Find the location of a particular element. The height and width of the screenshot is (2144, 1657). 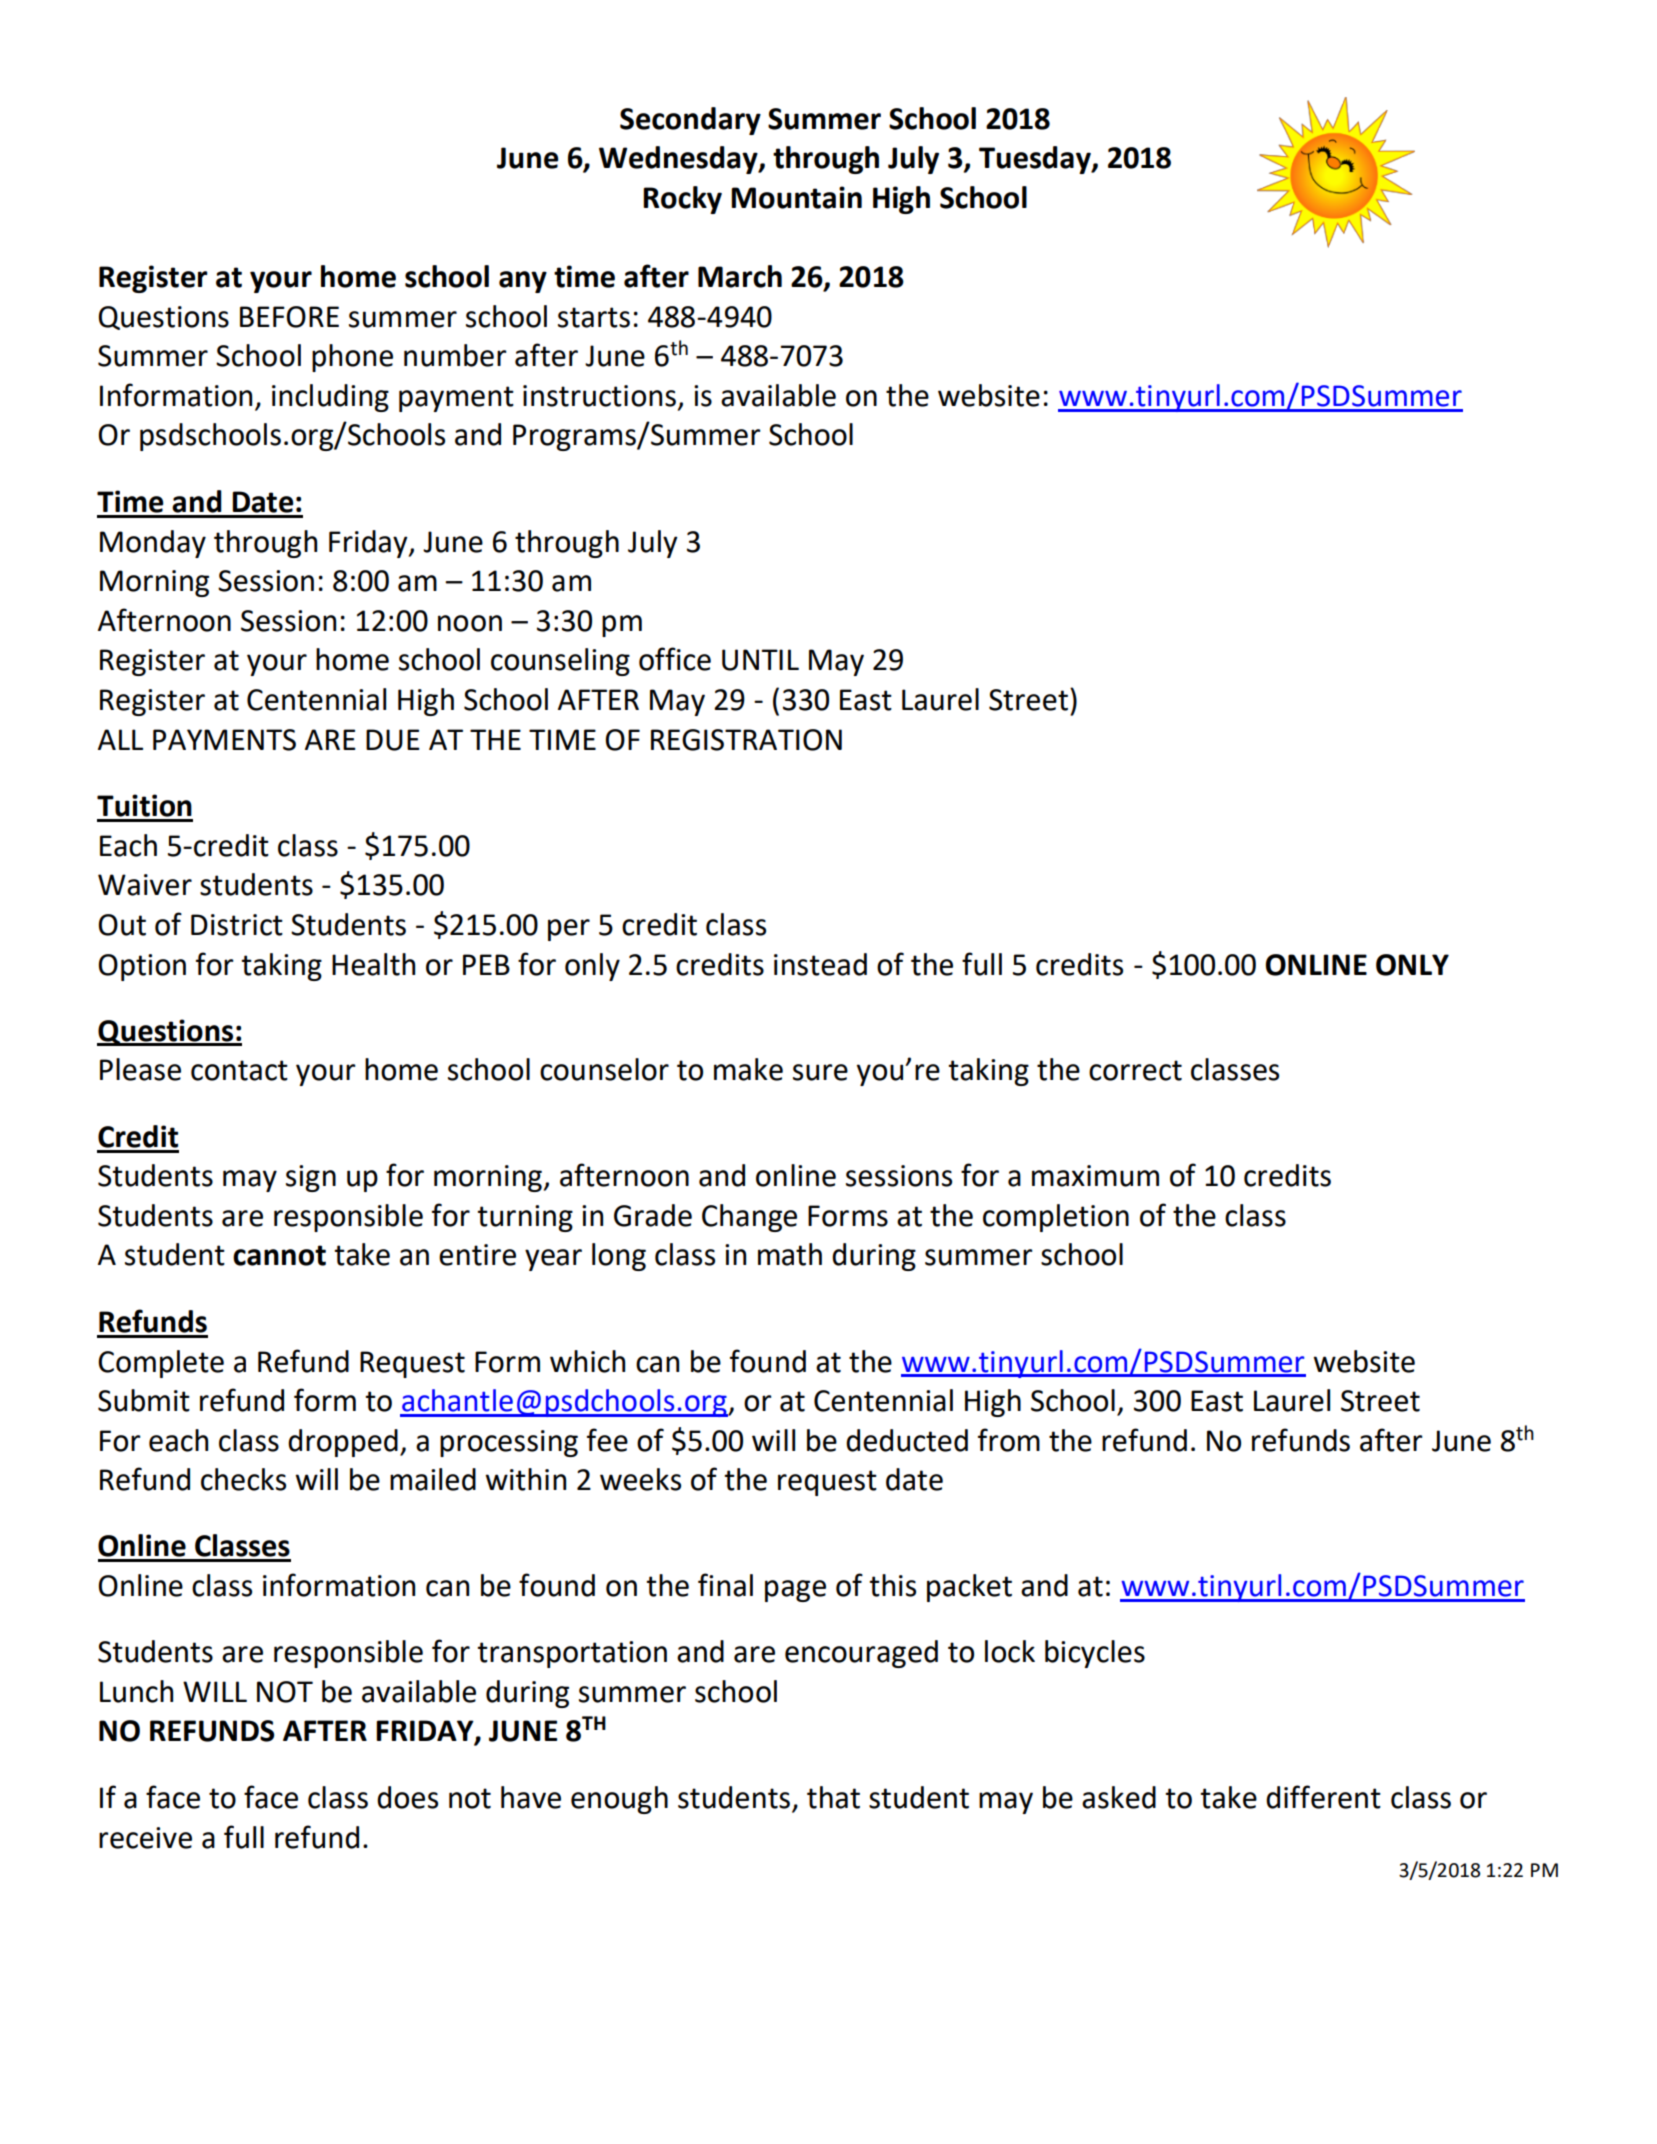

correct is located at coordinates (1135, 1070).
